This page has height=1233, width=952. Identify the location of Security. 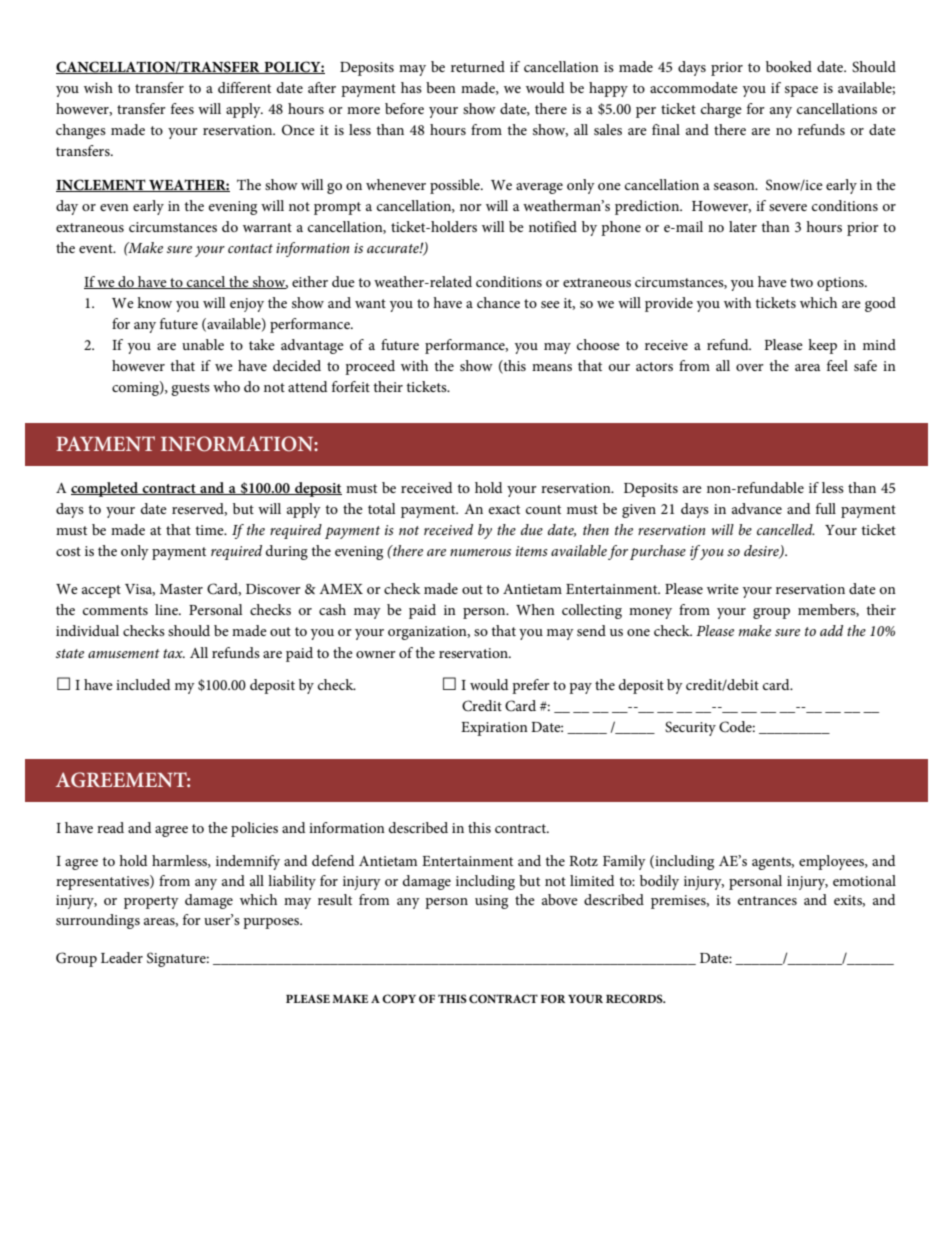
(690, 728).
